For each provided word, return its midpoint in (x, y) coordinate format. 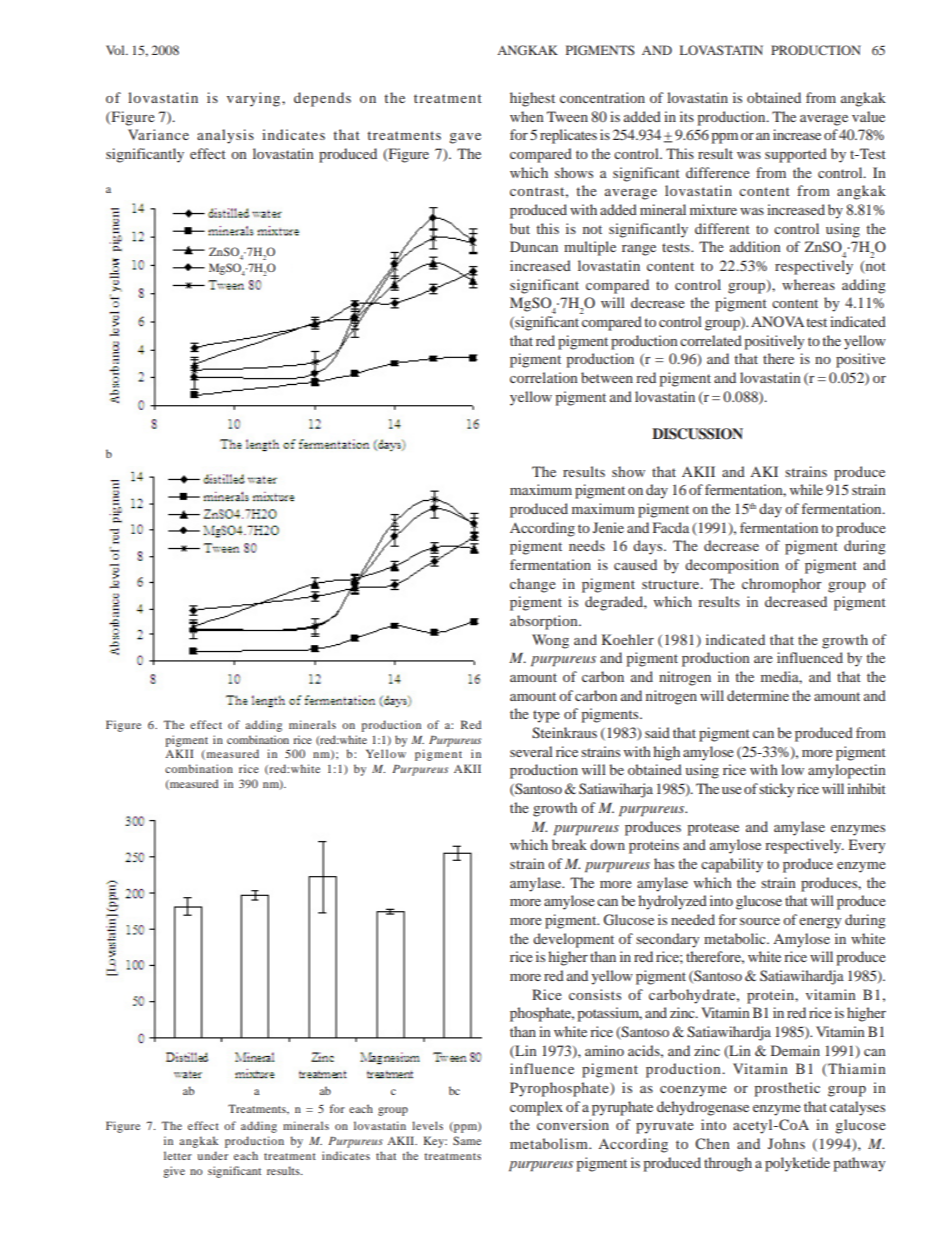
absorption (545, 622)
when (527, 116)
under (213, 1155)
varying (255, 99)
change (533, 585)
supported (796, 155)
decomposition (732, 566)
